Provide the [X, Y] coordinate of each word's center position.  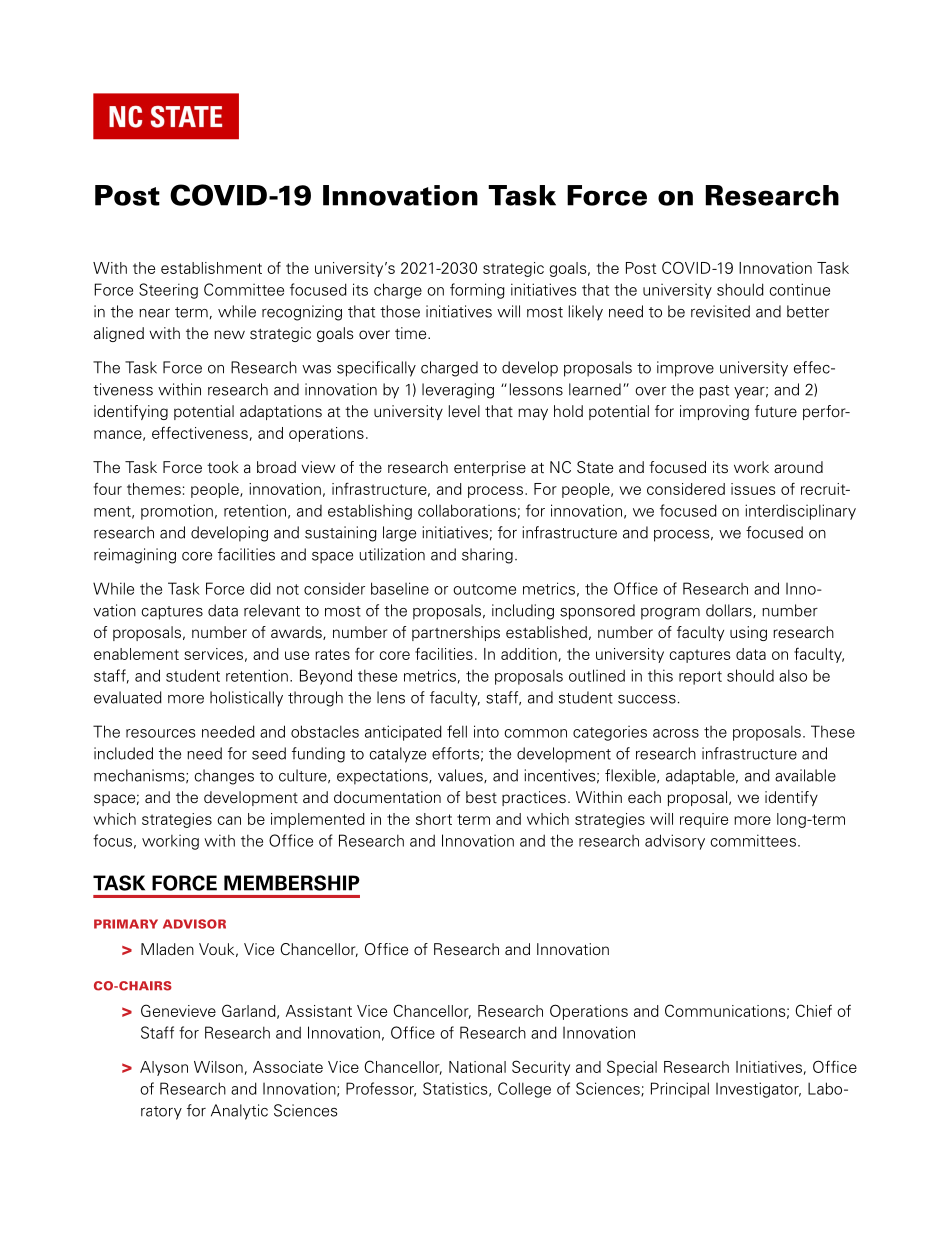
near [154, 313]
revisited [720, 311]
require [704, 820]
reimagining [135, 556]
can [229, 820]
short [434, 819]
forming [477, 291]
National [477, 1067]
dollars [730, 611]
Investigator [758, 1090]
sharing [487, 556]
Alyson [164, 1068]
